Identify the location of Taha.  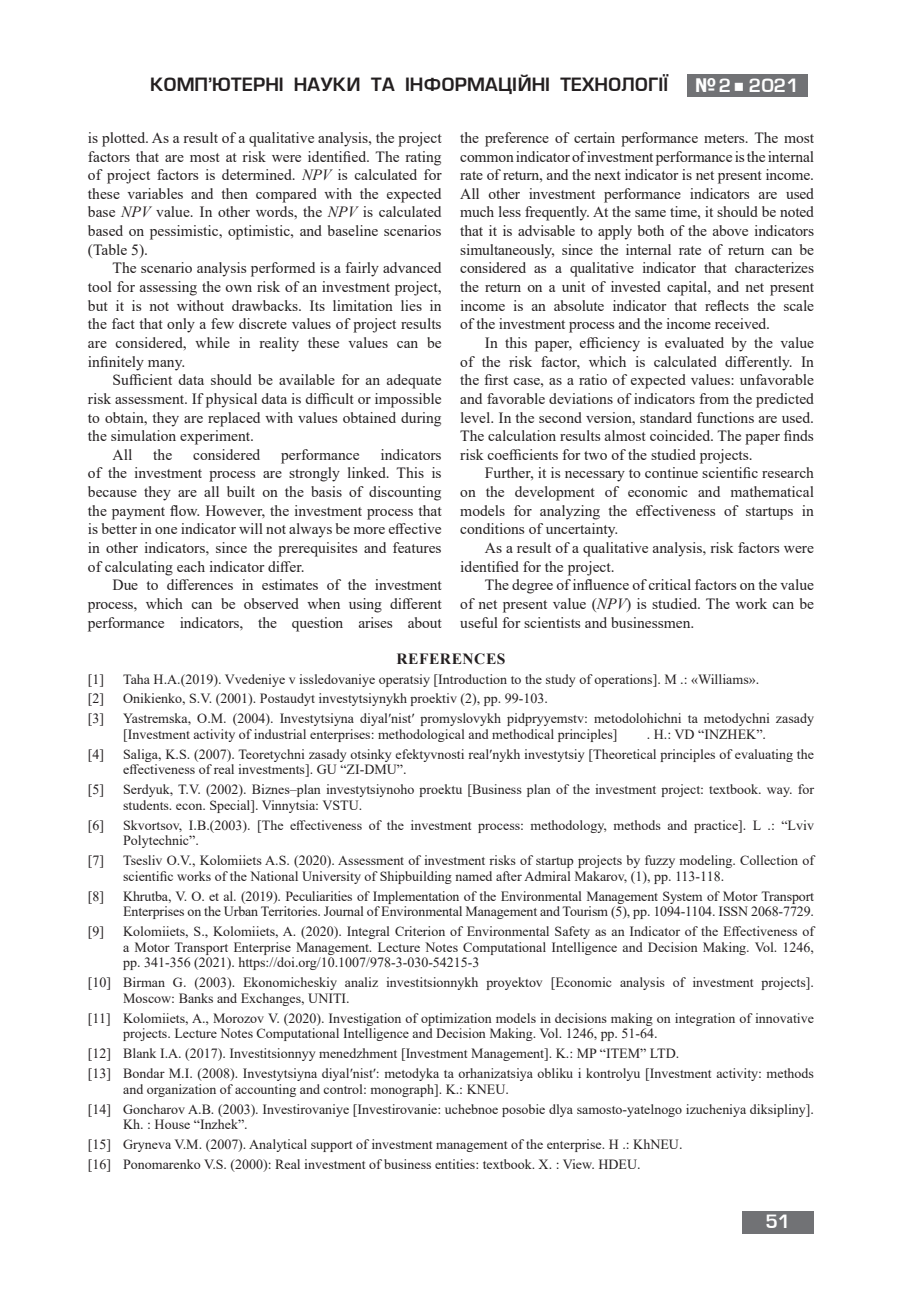
(136, 679).
